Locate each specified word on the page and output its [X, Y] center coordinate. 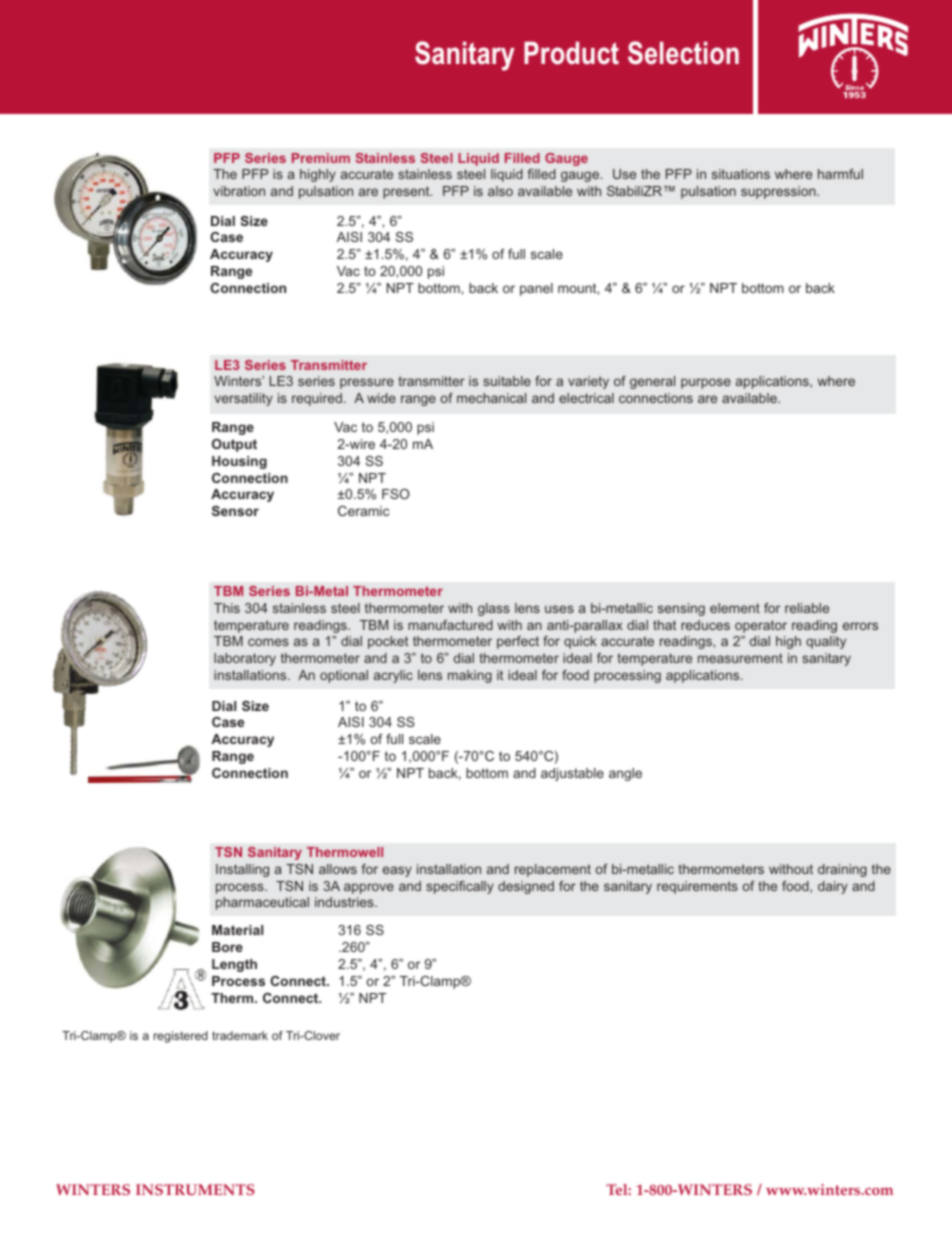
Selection [683, 53]
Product [571, 53]
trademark [240, 1035]
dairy [833, 887]
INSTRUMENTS [195, 1189]
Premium [321, 158]
